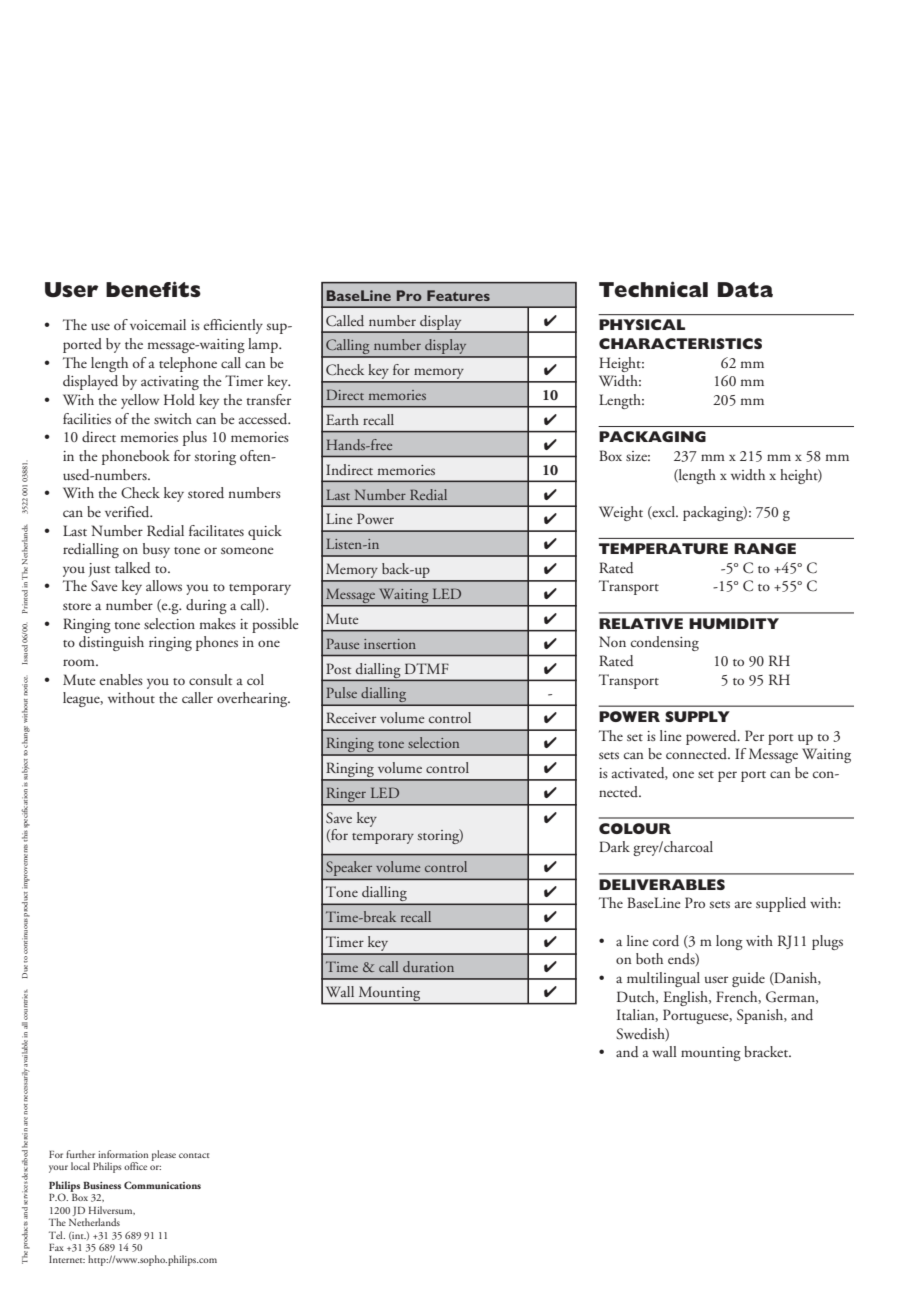 The width and height of the document is (924, 1308). Describe the element at coordinates (765, 548) in the document. I see `RANGE` at that location.
